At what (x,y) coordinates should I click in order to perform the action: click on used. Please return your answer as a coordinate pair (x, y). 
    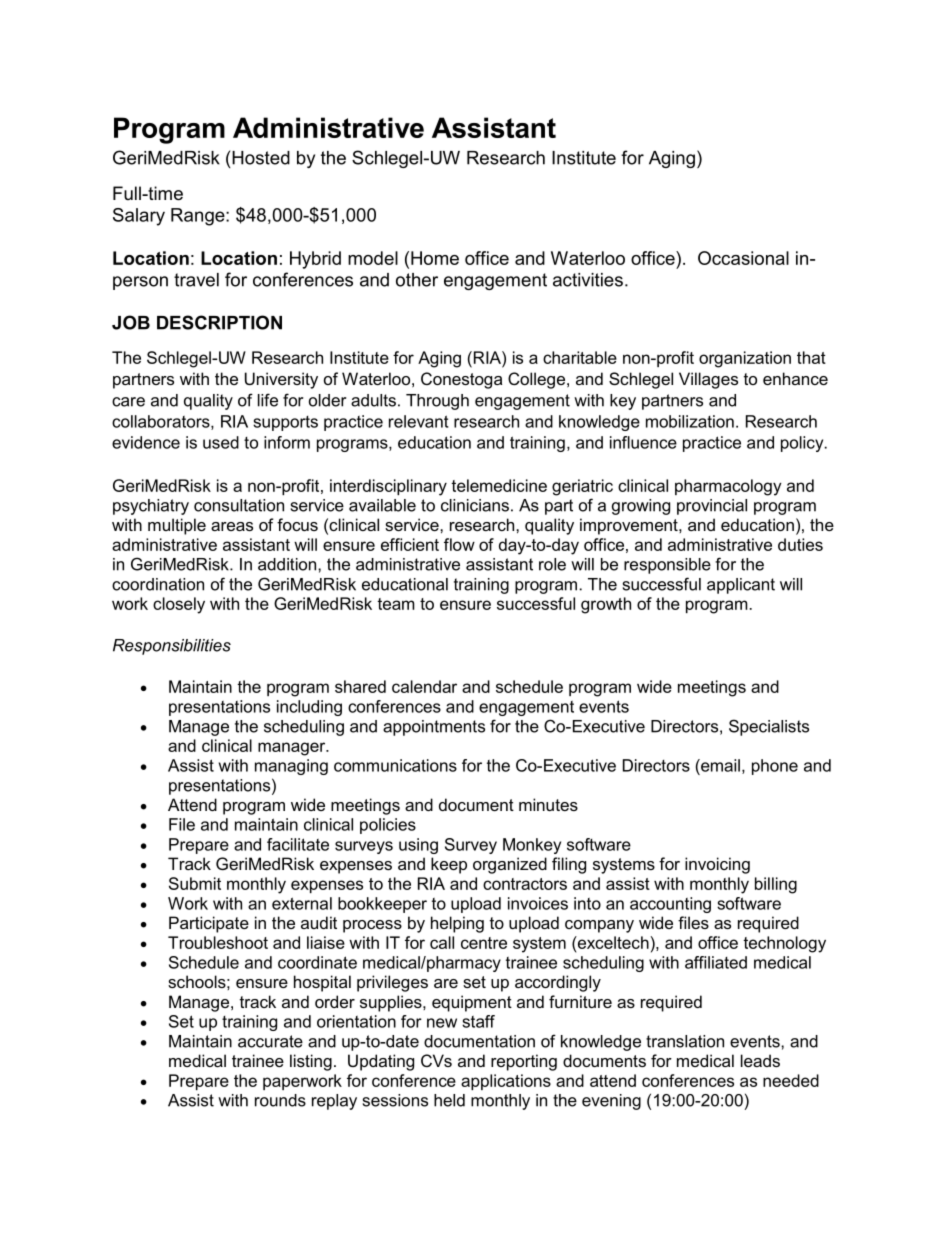
    Looking at the image, I should click on (221, 442).
